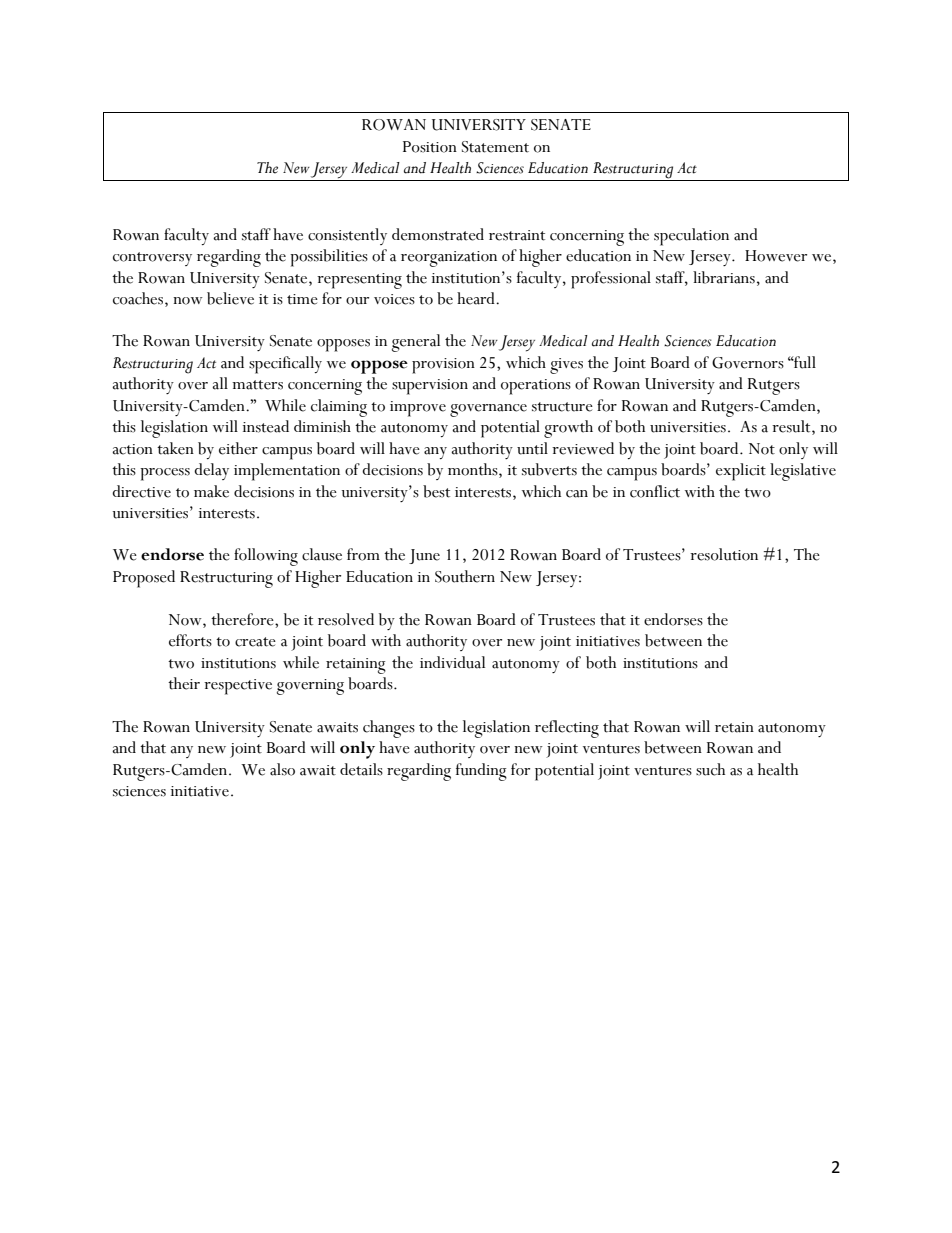 The height and width of the screenshot is (1233, 952). What do you see at coordinates (243, 619) in the screenshot?
I see `therefore` at bounding box center [243, 619].
